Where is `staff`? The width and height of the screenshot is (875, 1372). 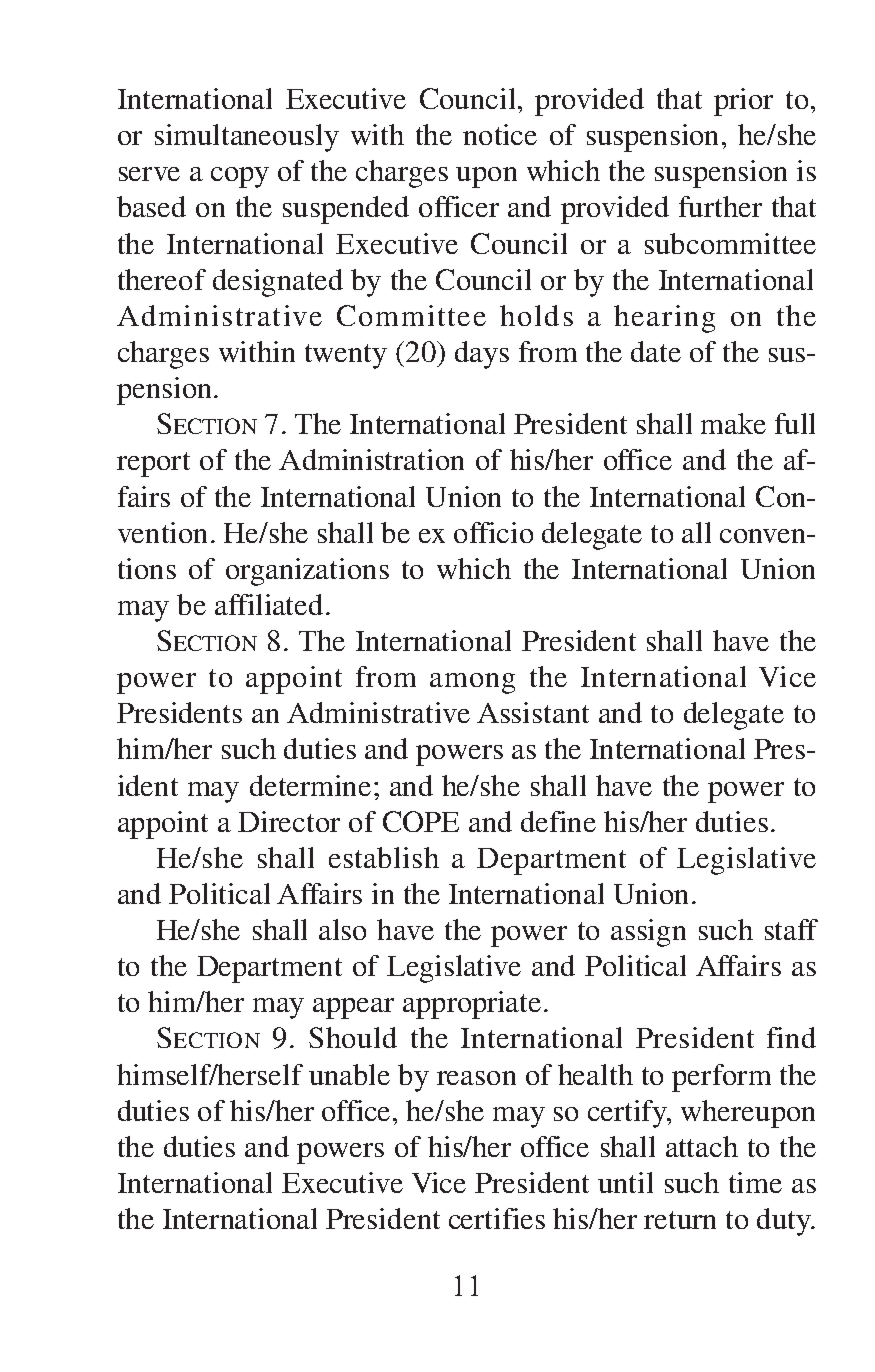
staff is located at coordinates (791, 929).
